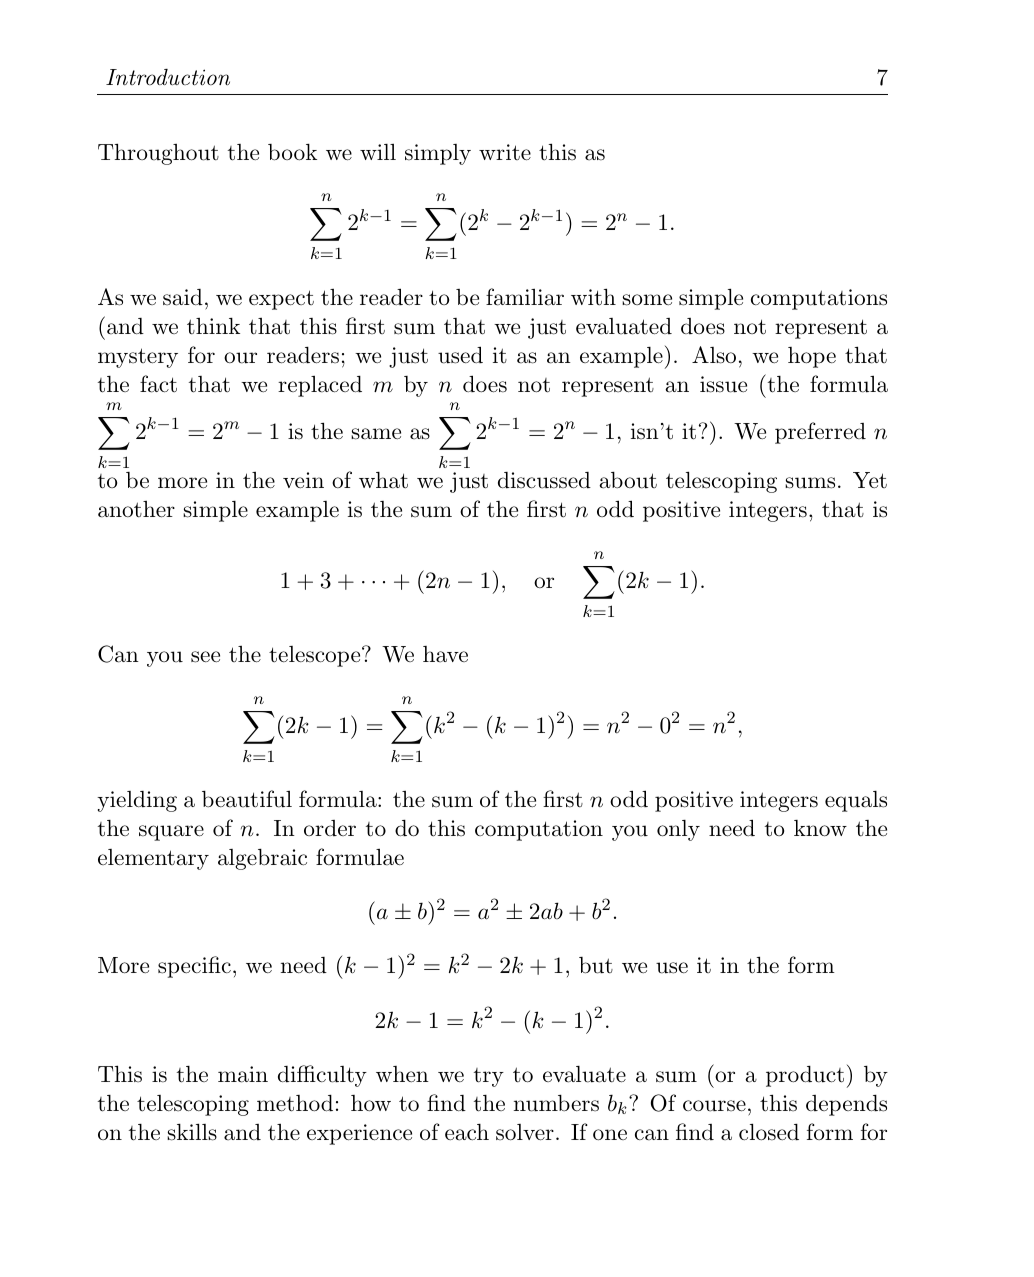  What do you see at coordinates (647, 300) in the document?
I see `some` at bounding box center [647, 300].
